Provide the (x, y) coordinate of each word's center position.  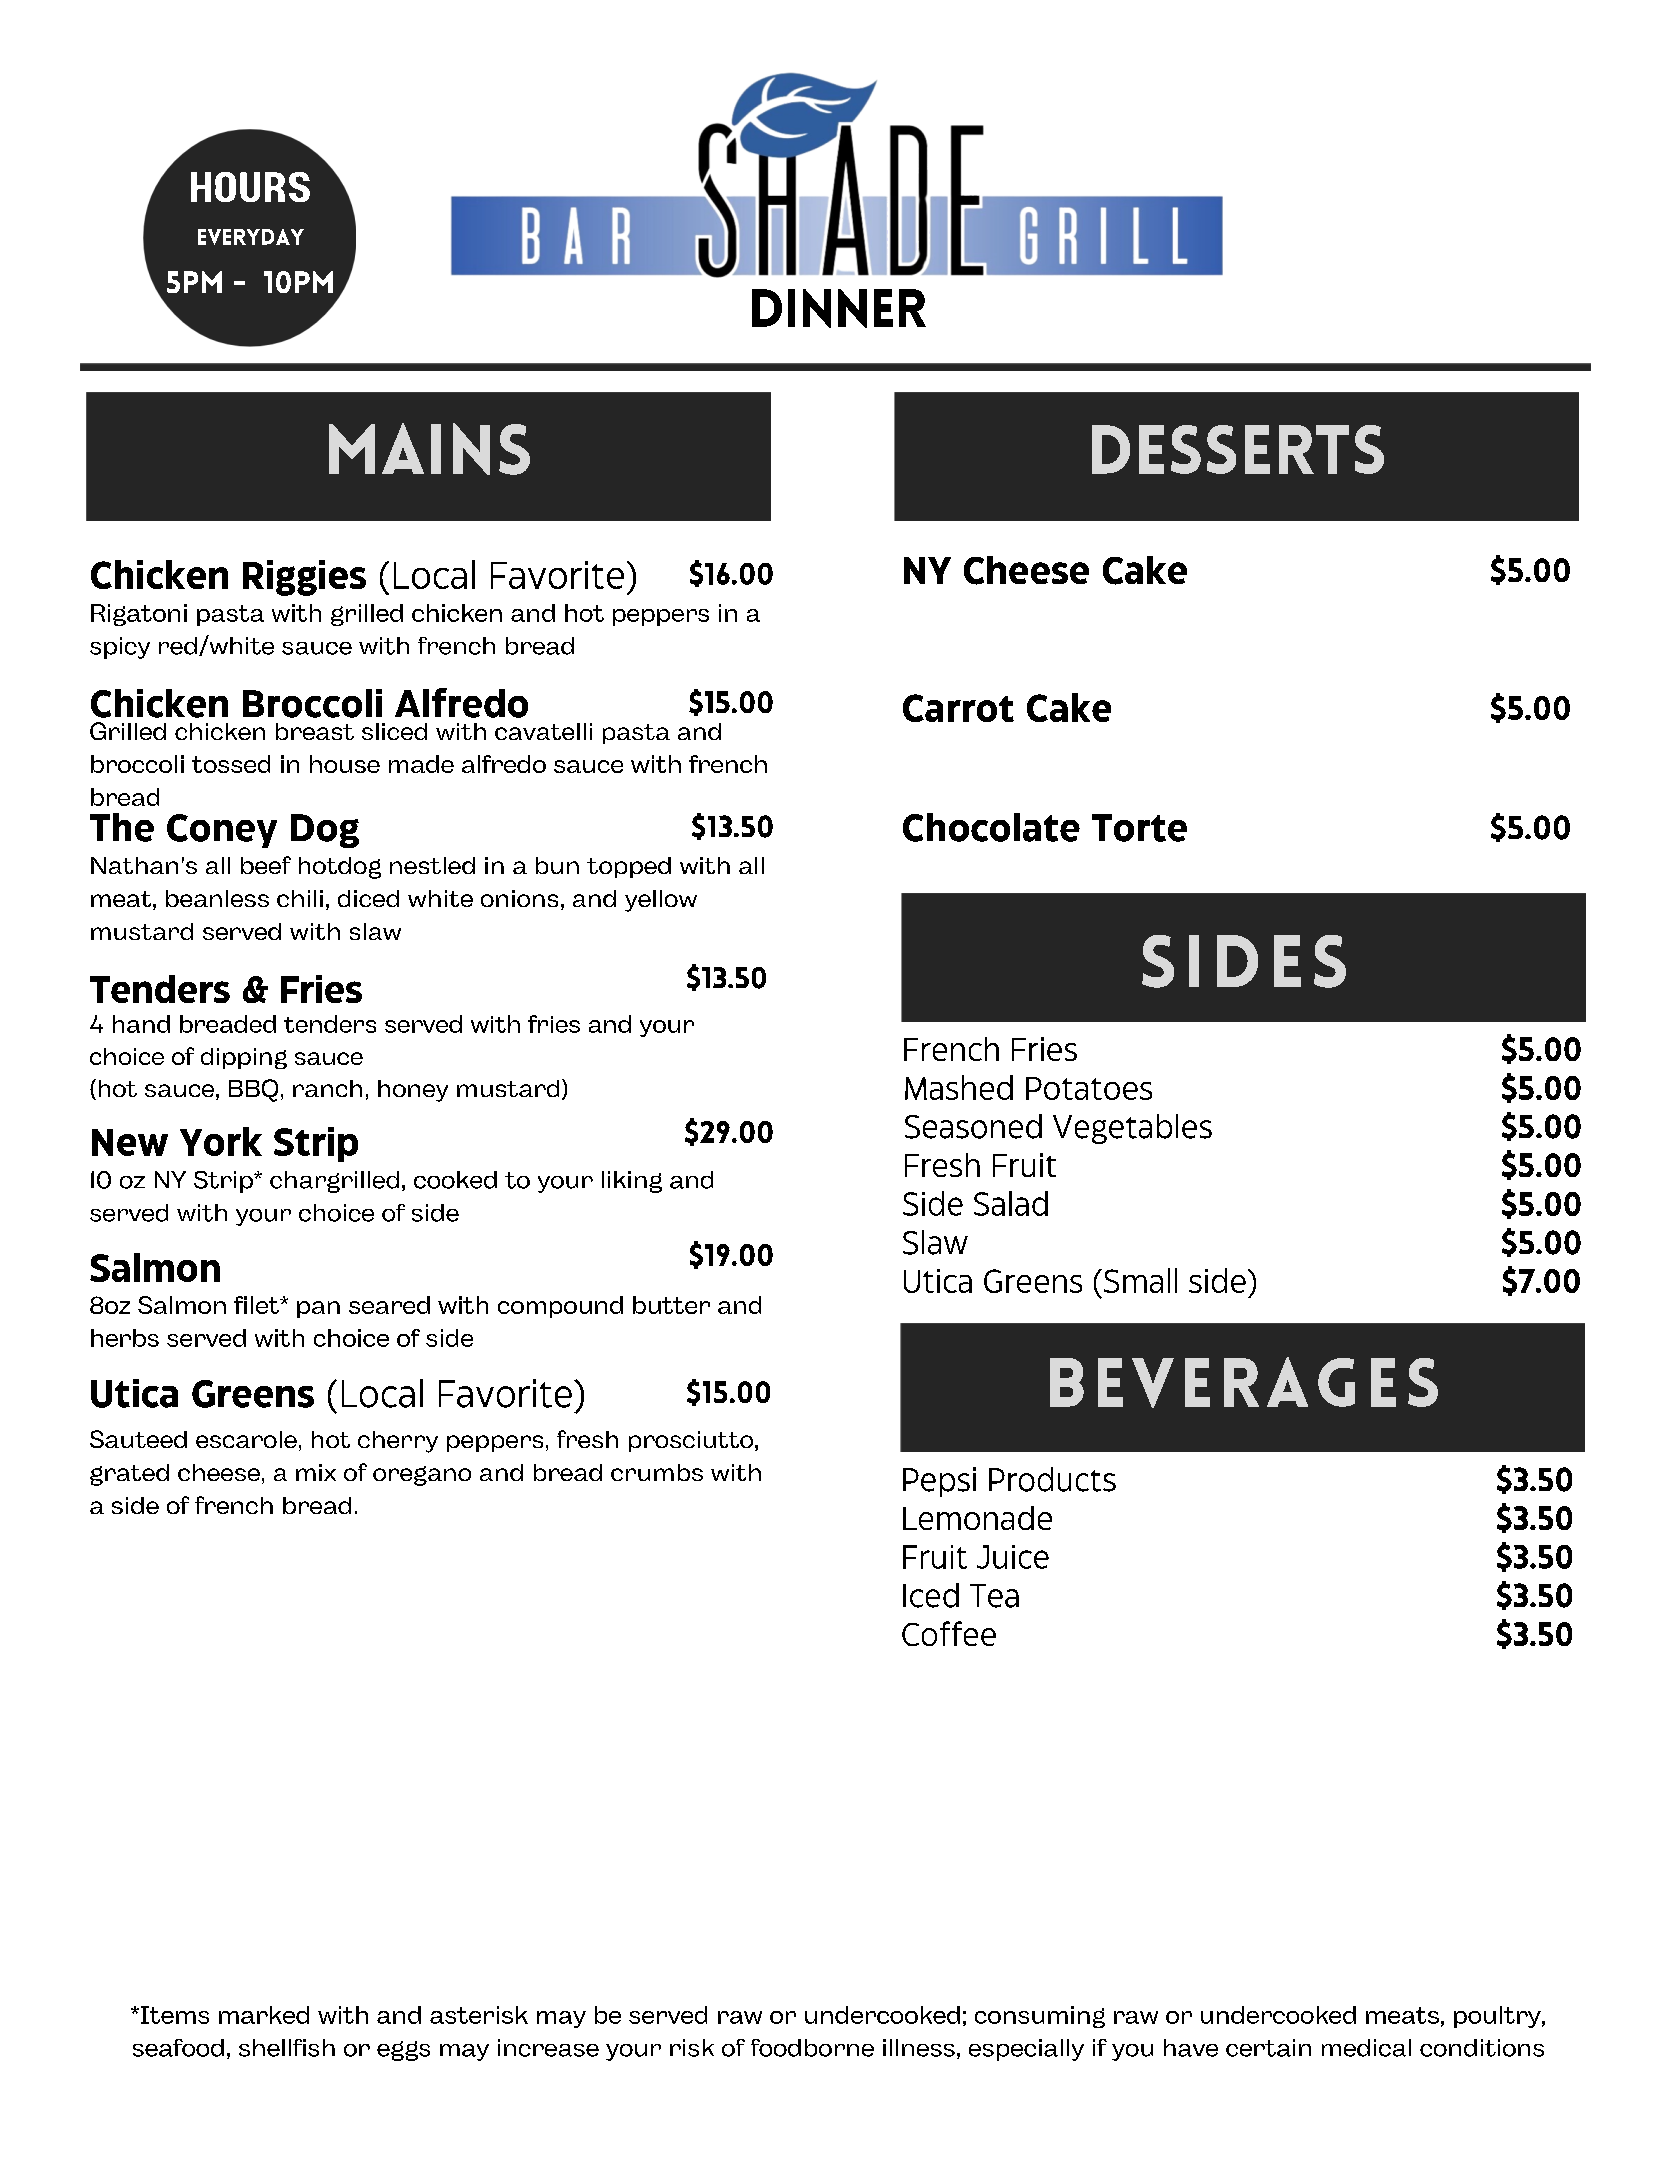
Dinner (839, 308)
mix (316, 1472)
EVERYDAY (251, 237)
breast (315, 731)
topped (629, 867)
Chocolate (991, 827)
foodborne (812, 2048)
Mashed (959, 1087)
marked (264, 2015)
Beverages (1244, 1382)
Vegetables (1132, 1129)
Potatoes (1089, 1088)
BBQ (253, 1090)
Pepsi (939, 1482)
